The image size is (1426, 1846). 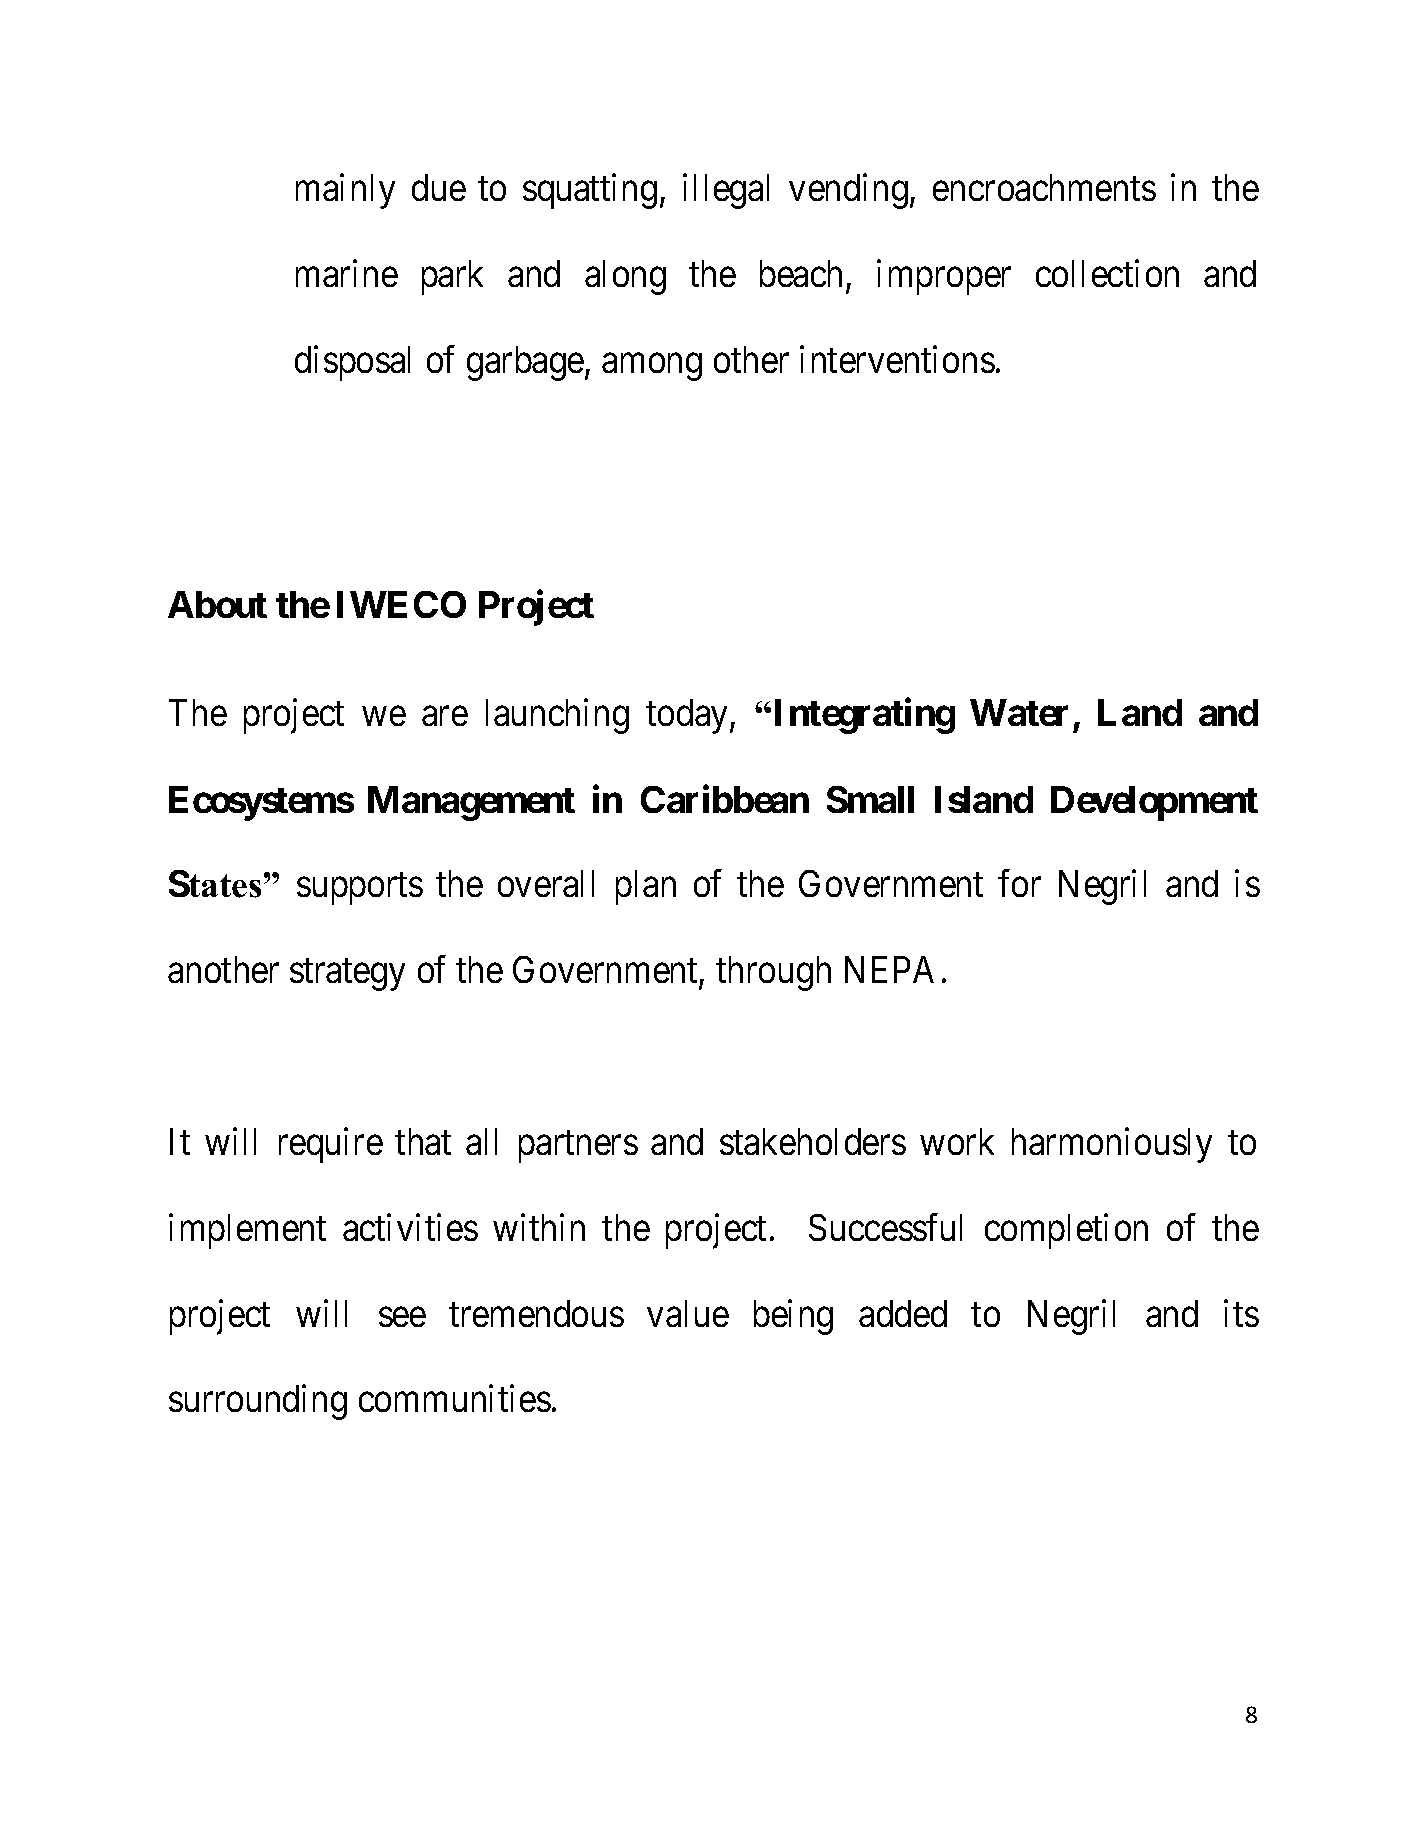 What do you see at coordinates (217, 604) in the image?
I see `About` at bounding box center [217, 604].
